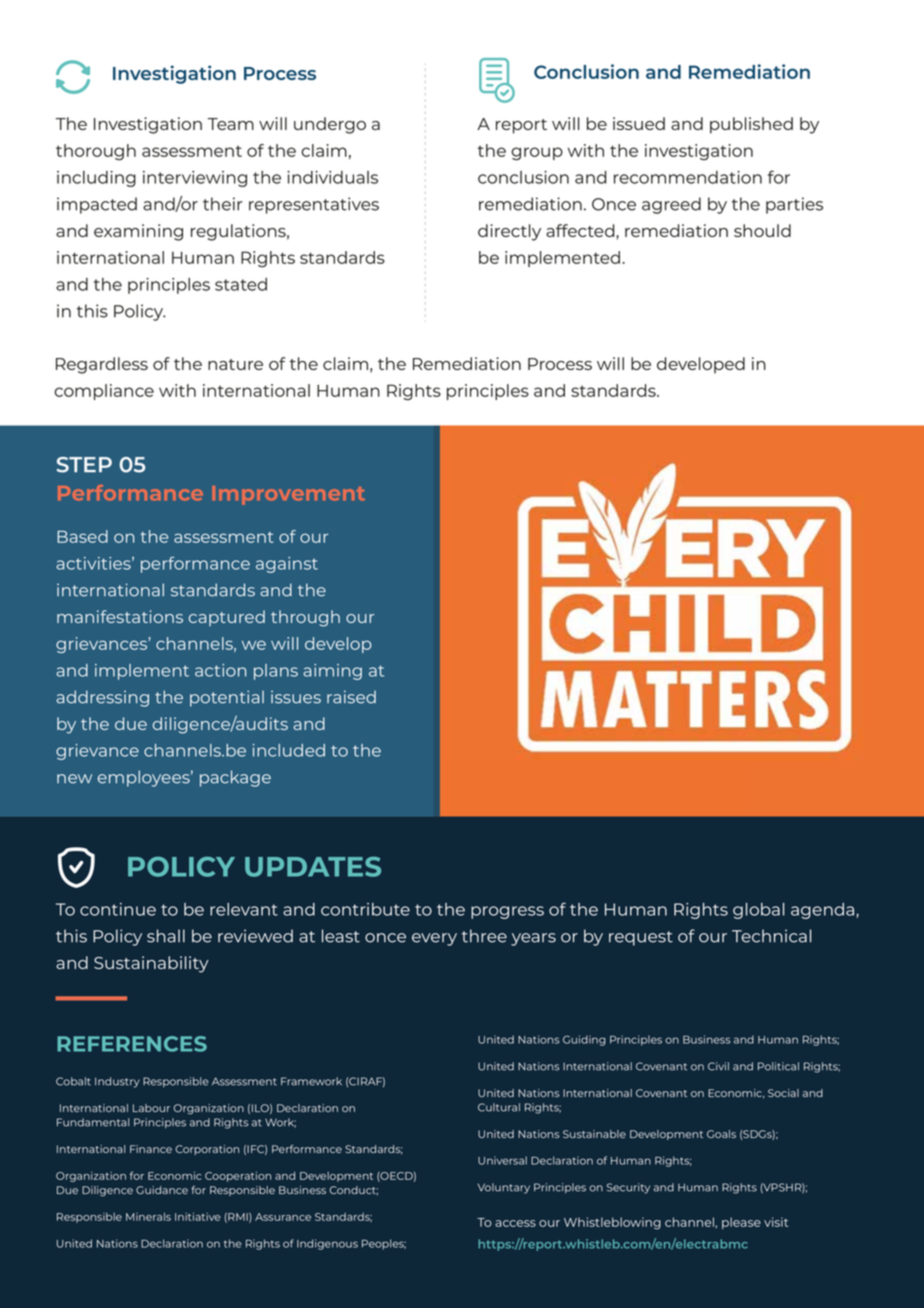 The image size is (924, 1308). What do you see at coordinates (148, 1216) in the screenshot?
I see `Minerals` at bounding box center [148, 1216].
